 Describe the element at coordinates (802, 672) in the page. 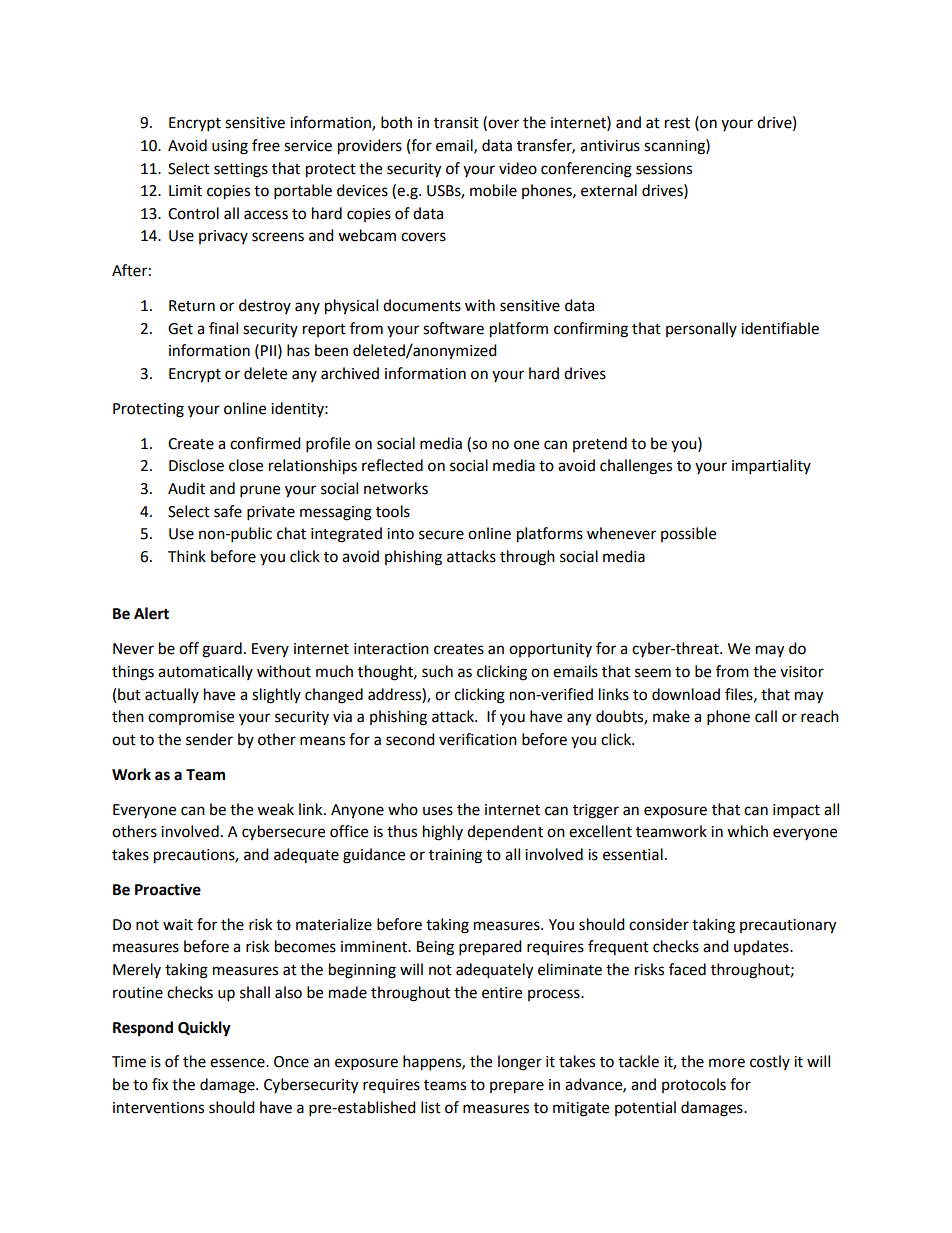

I see `visitor` at that location.
